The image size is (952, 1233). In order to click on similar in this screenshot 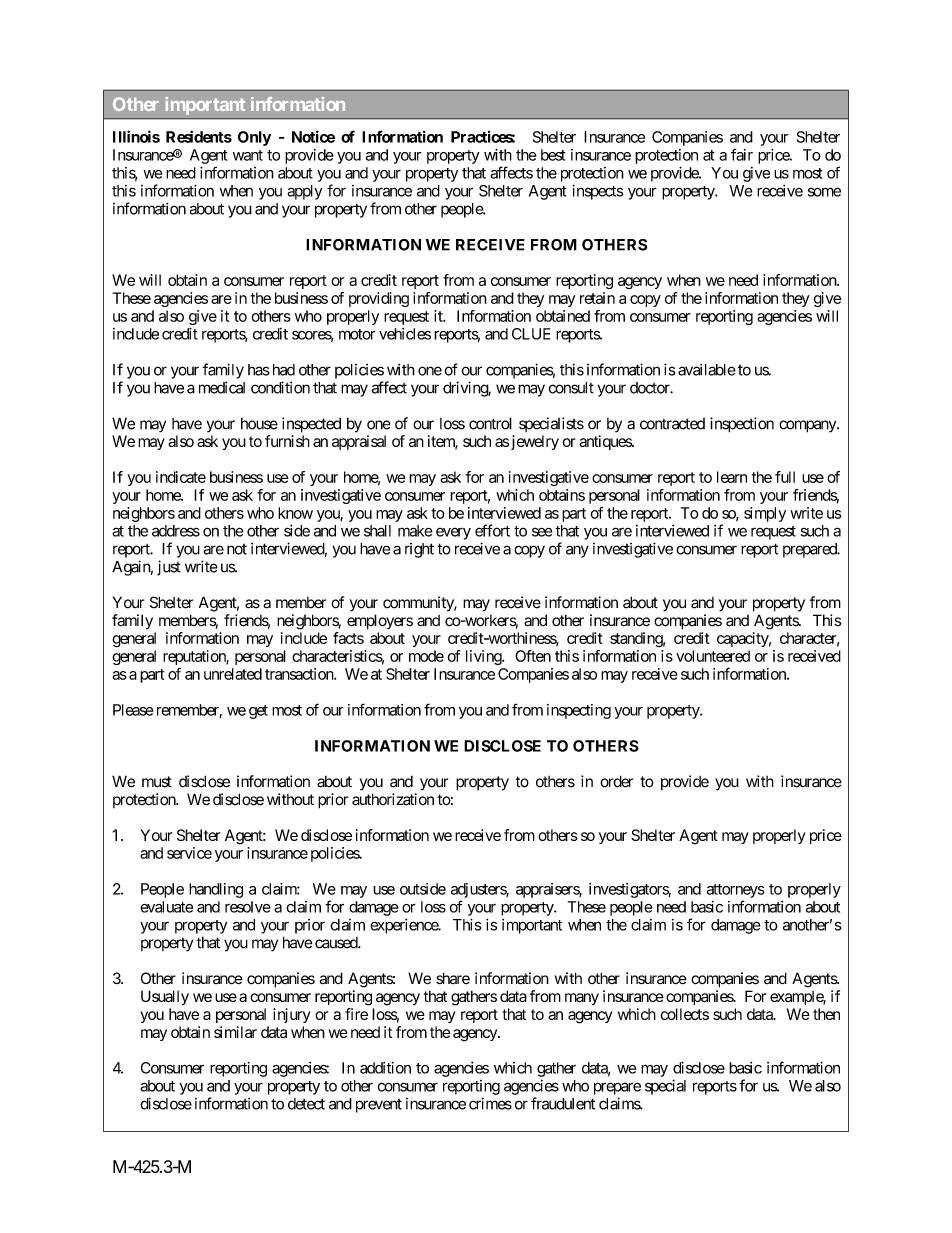, I will do `click(235, 1032)`.
